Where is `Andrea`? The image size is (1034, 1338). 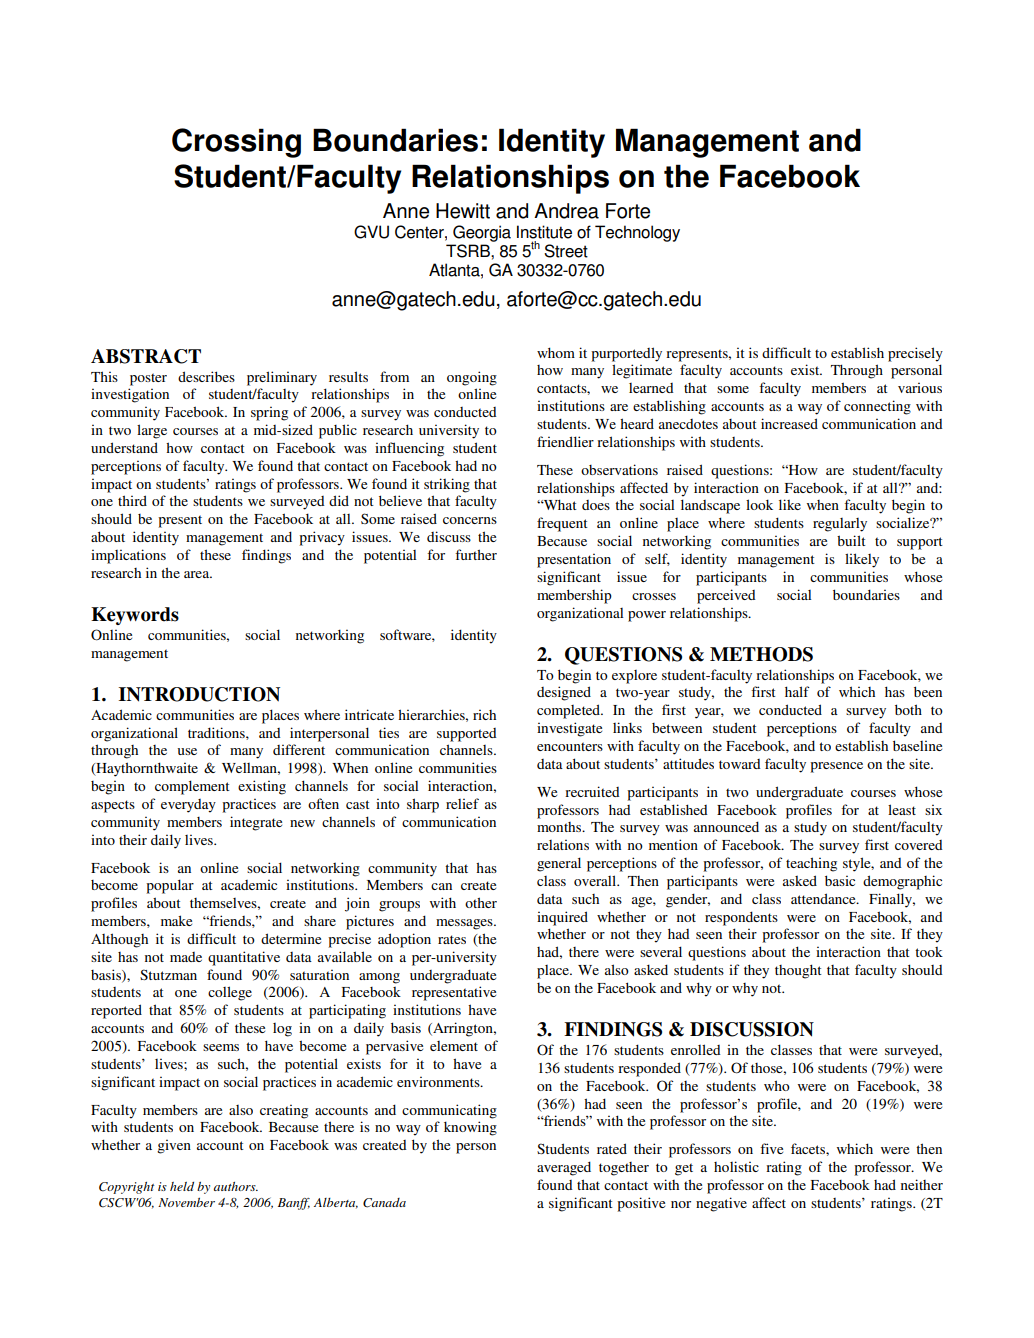 Andrea is located at coordinates (566, 211).
